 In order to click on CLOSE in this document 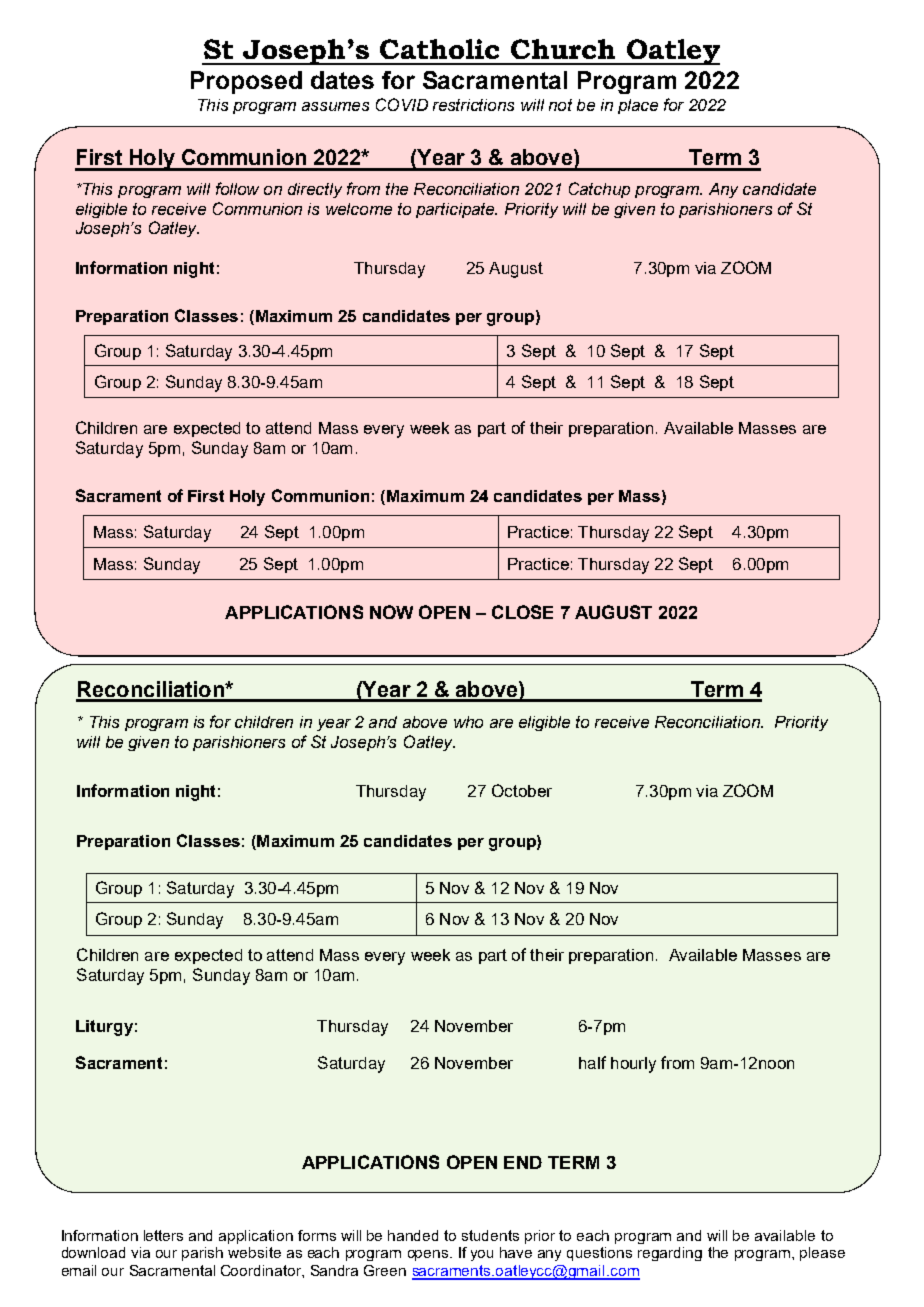, I will do `click(522, 612)`.
